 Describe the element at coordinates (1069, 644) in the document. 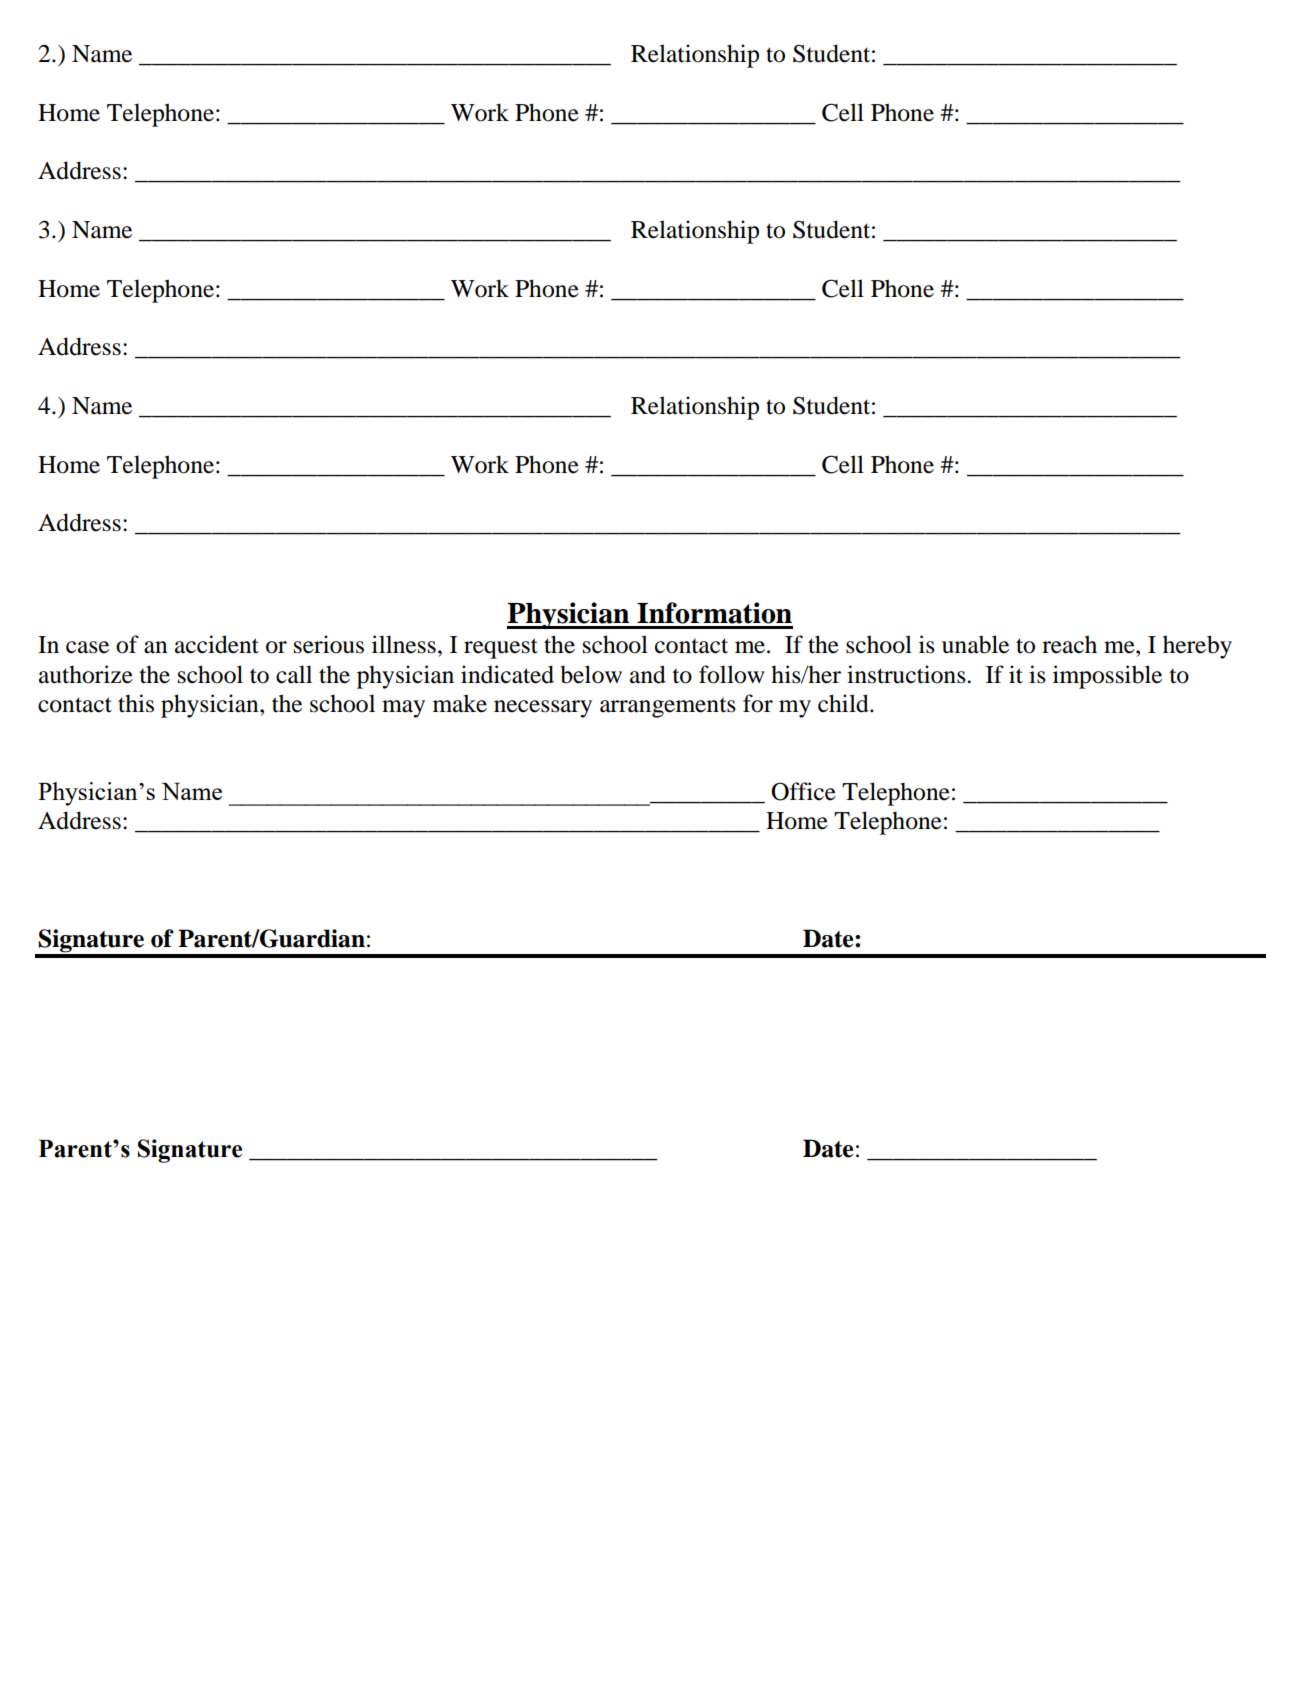

I see `reach` at that location.
